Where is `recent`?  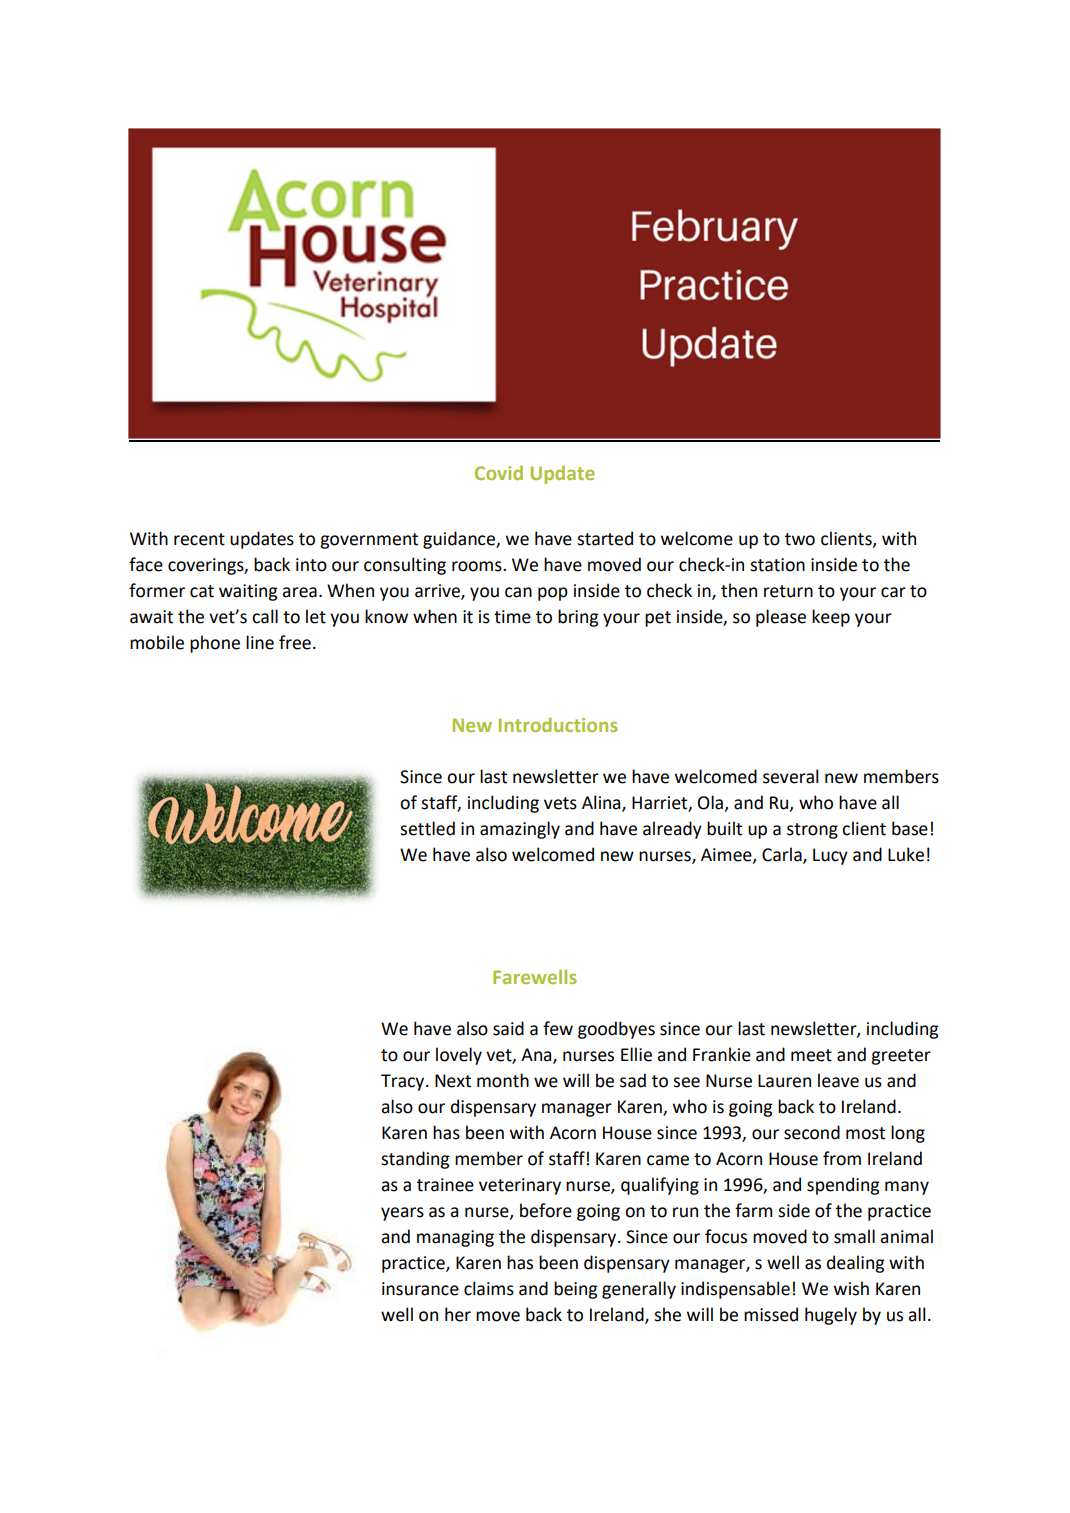 recent is located at coordinates (199, 539).
